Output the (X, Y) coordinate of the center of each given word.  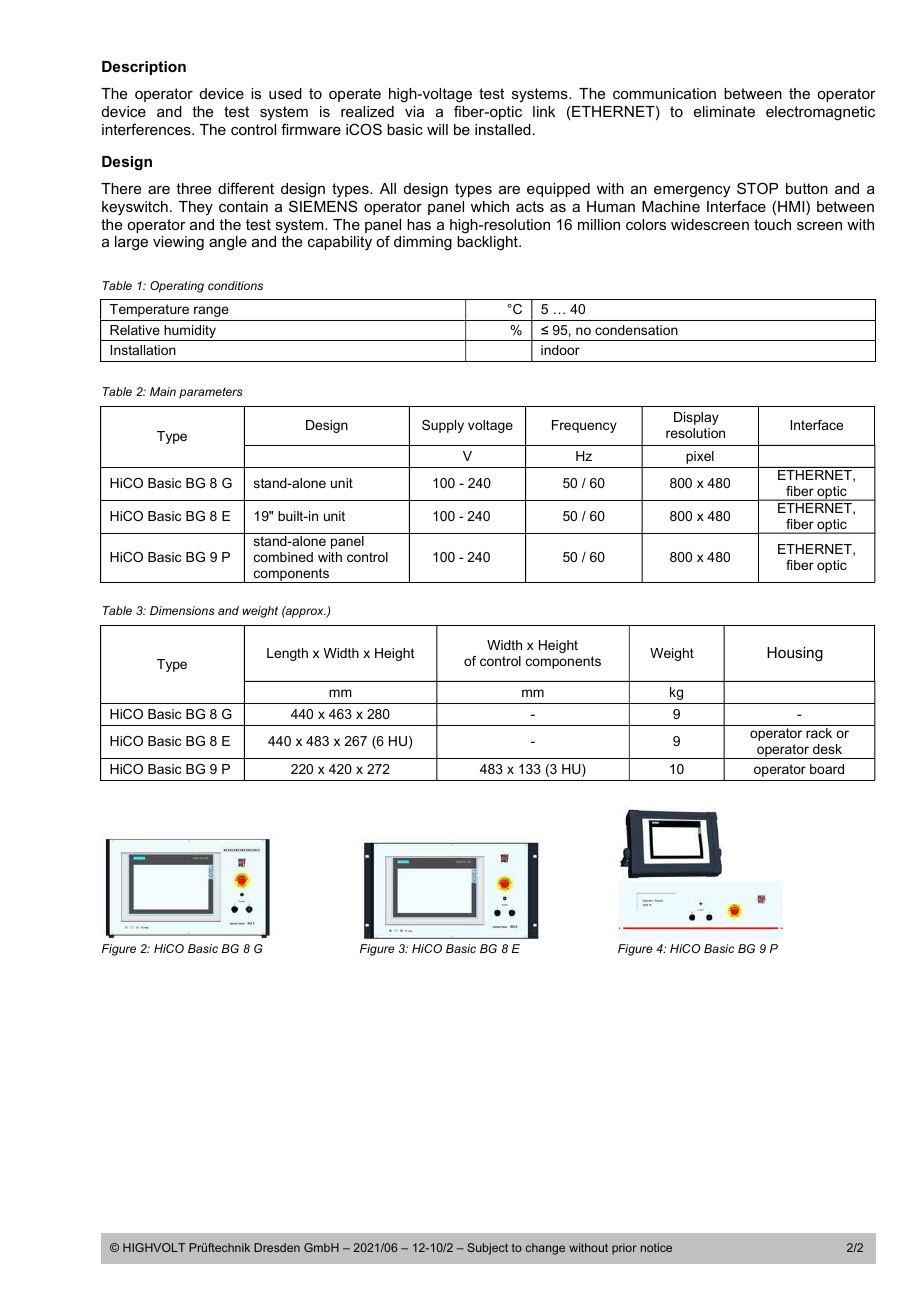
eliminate (724, 111)
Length (287, 654)
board (827, 769)
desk (827, 749)
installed (503, 129)
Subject (487, 1249)
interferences (147, 129)
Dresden (277, 1247)
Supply (443, 426)
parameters (210, 393)
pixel (700, 457)
